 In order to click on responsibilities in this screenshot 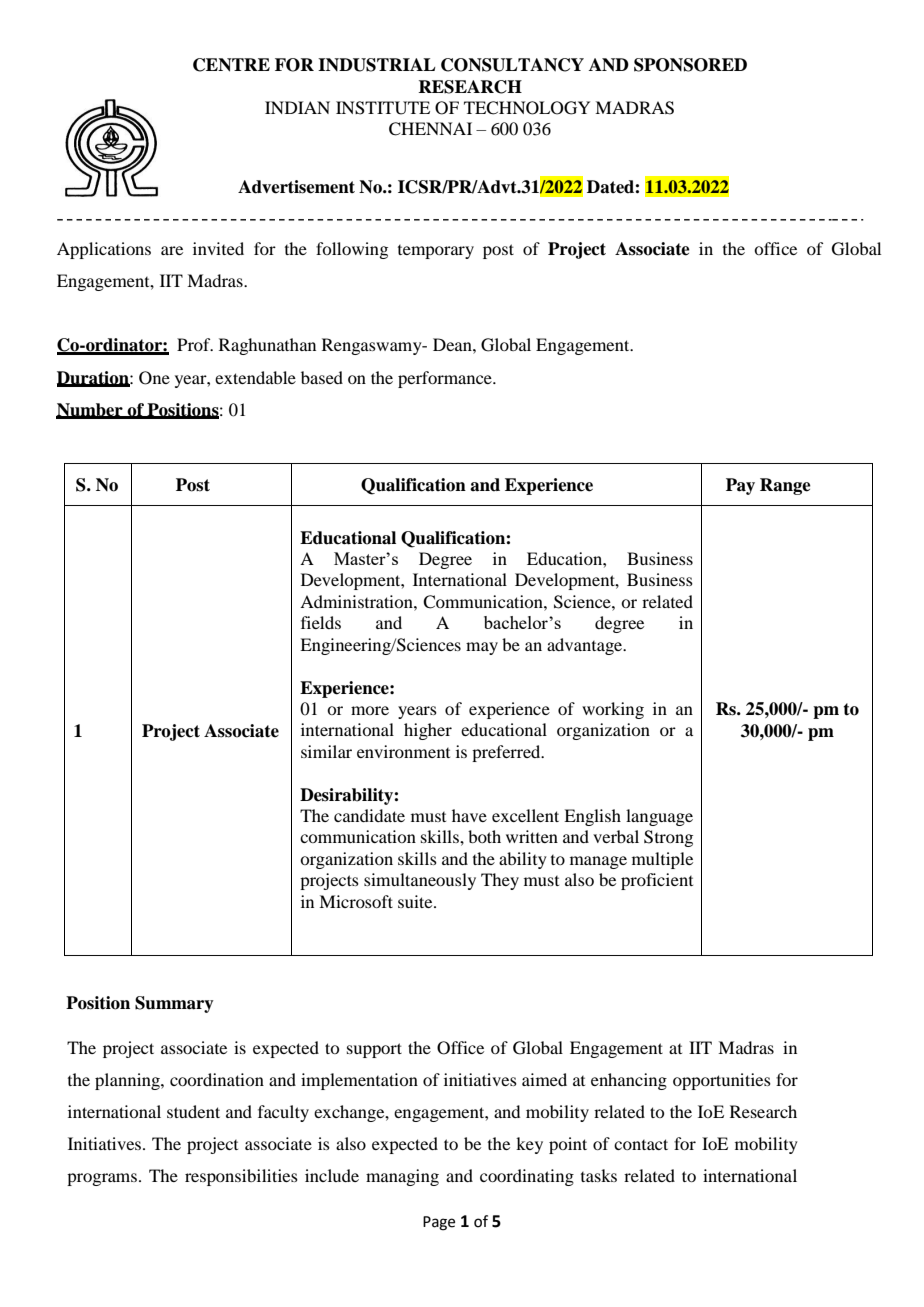, I will do `click(241, 1177)`.
